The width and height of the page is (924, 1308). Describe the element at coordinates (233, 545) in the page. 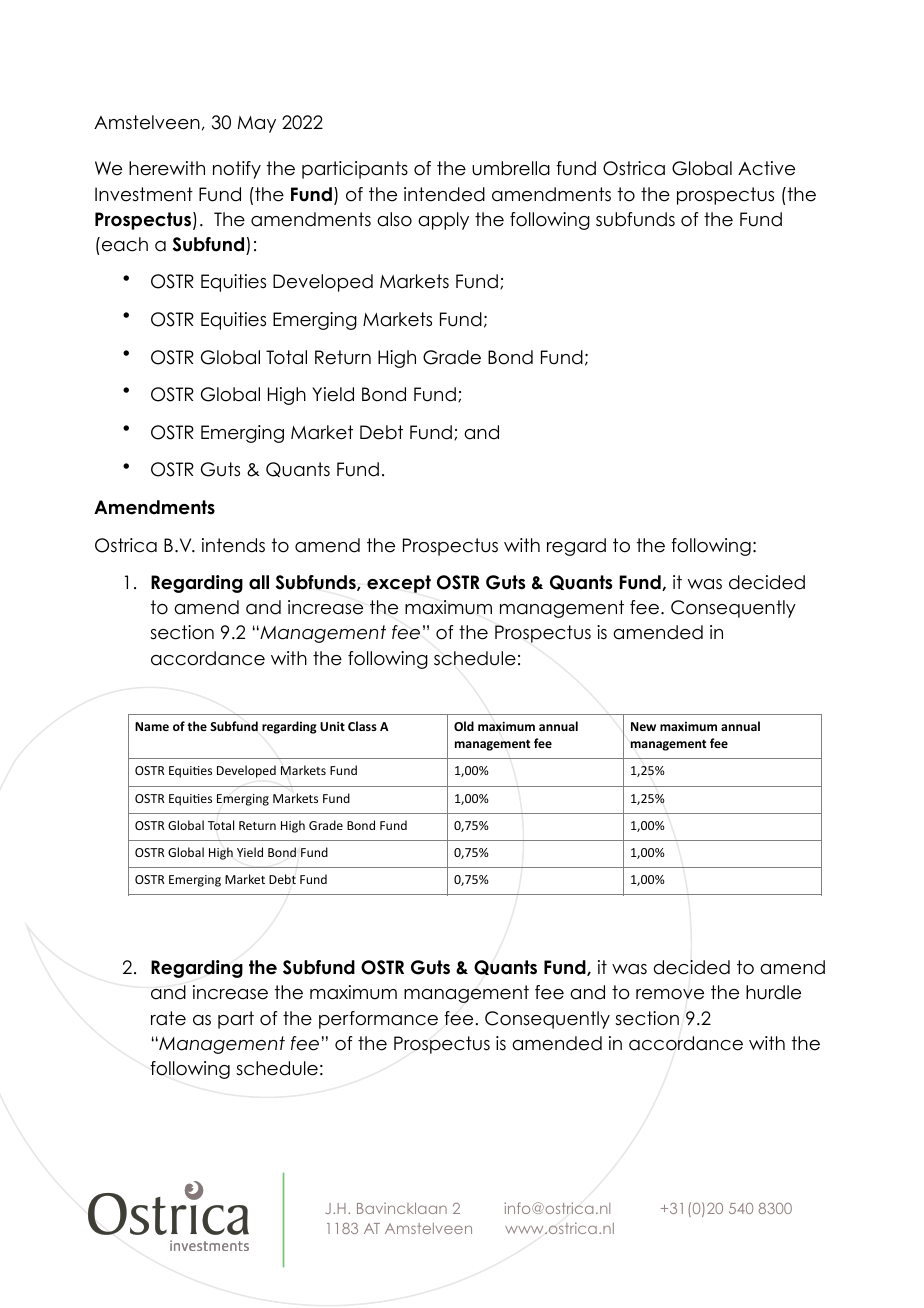

I see `intends` at that location.
